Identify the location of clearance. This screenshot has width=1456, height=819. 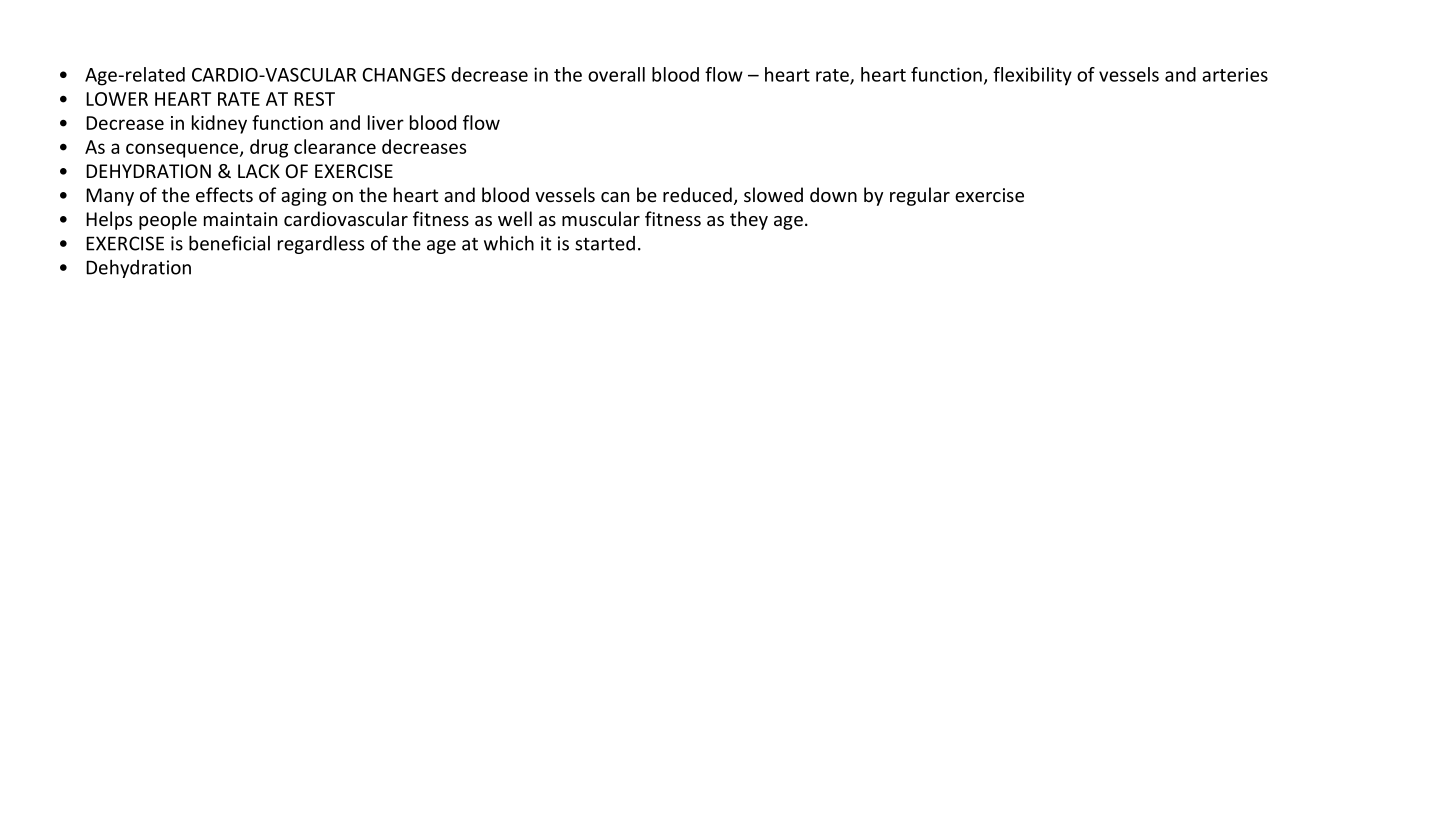
(335, 146).
